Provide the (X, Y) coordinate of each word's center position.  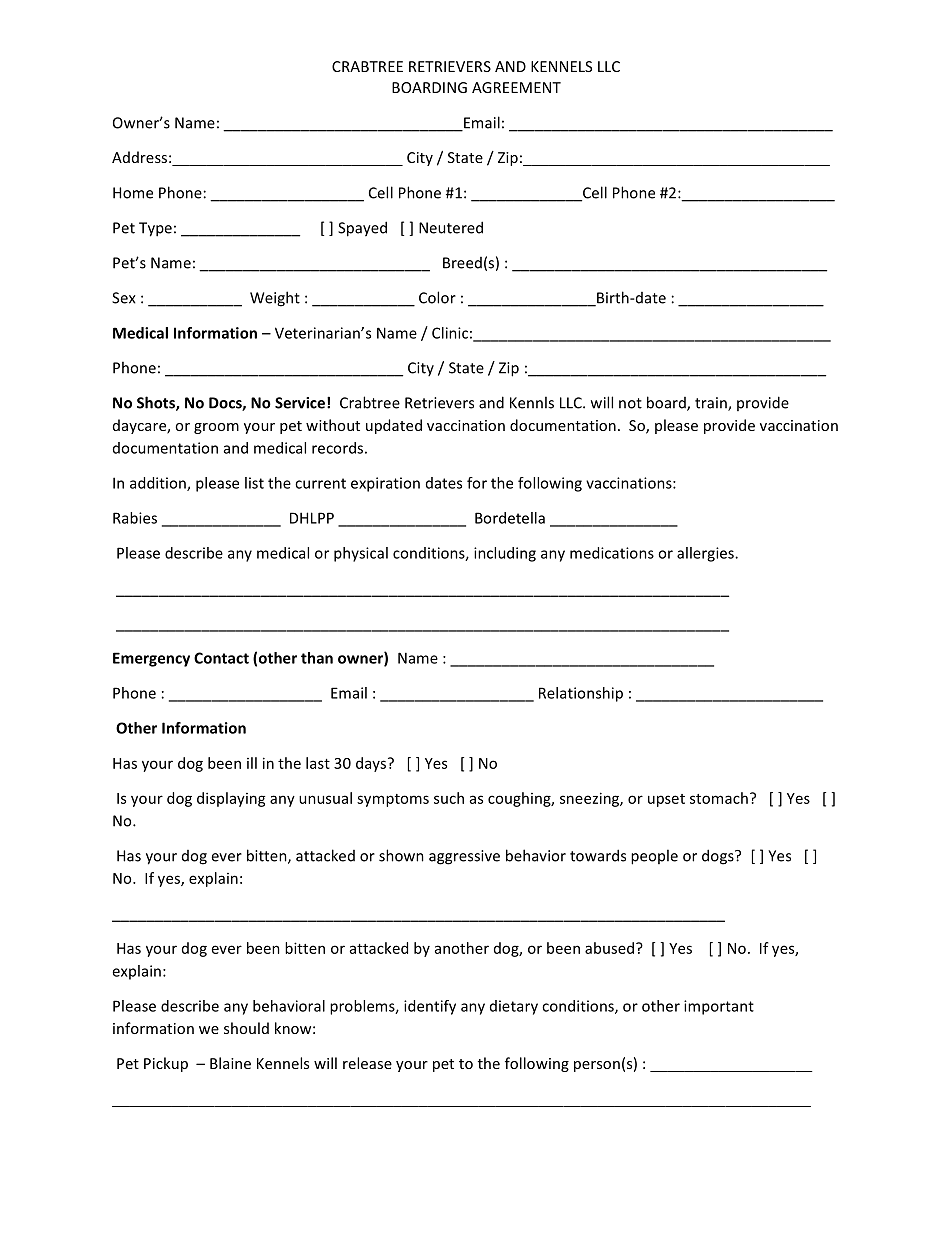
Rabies (135, 518)
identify (430, 1007)
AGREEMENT (516, 87)
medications (612, 553)
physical (361, 554)
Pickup (166, 1064)
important (719, 1007)
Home (133, 193)
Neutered (451, 227)
